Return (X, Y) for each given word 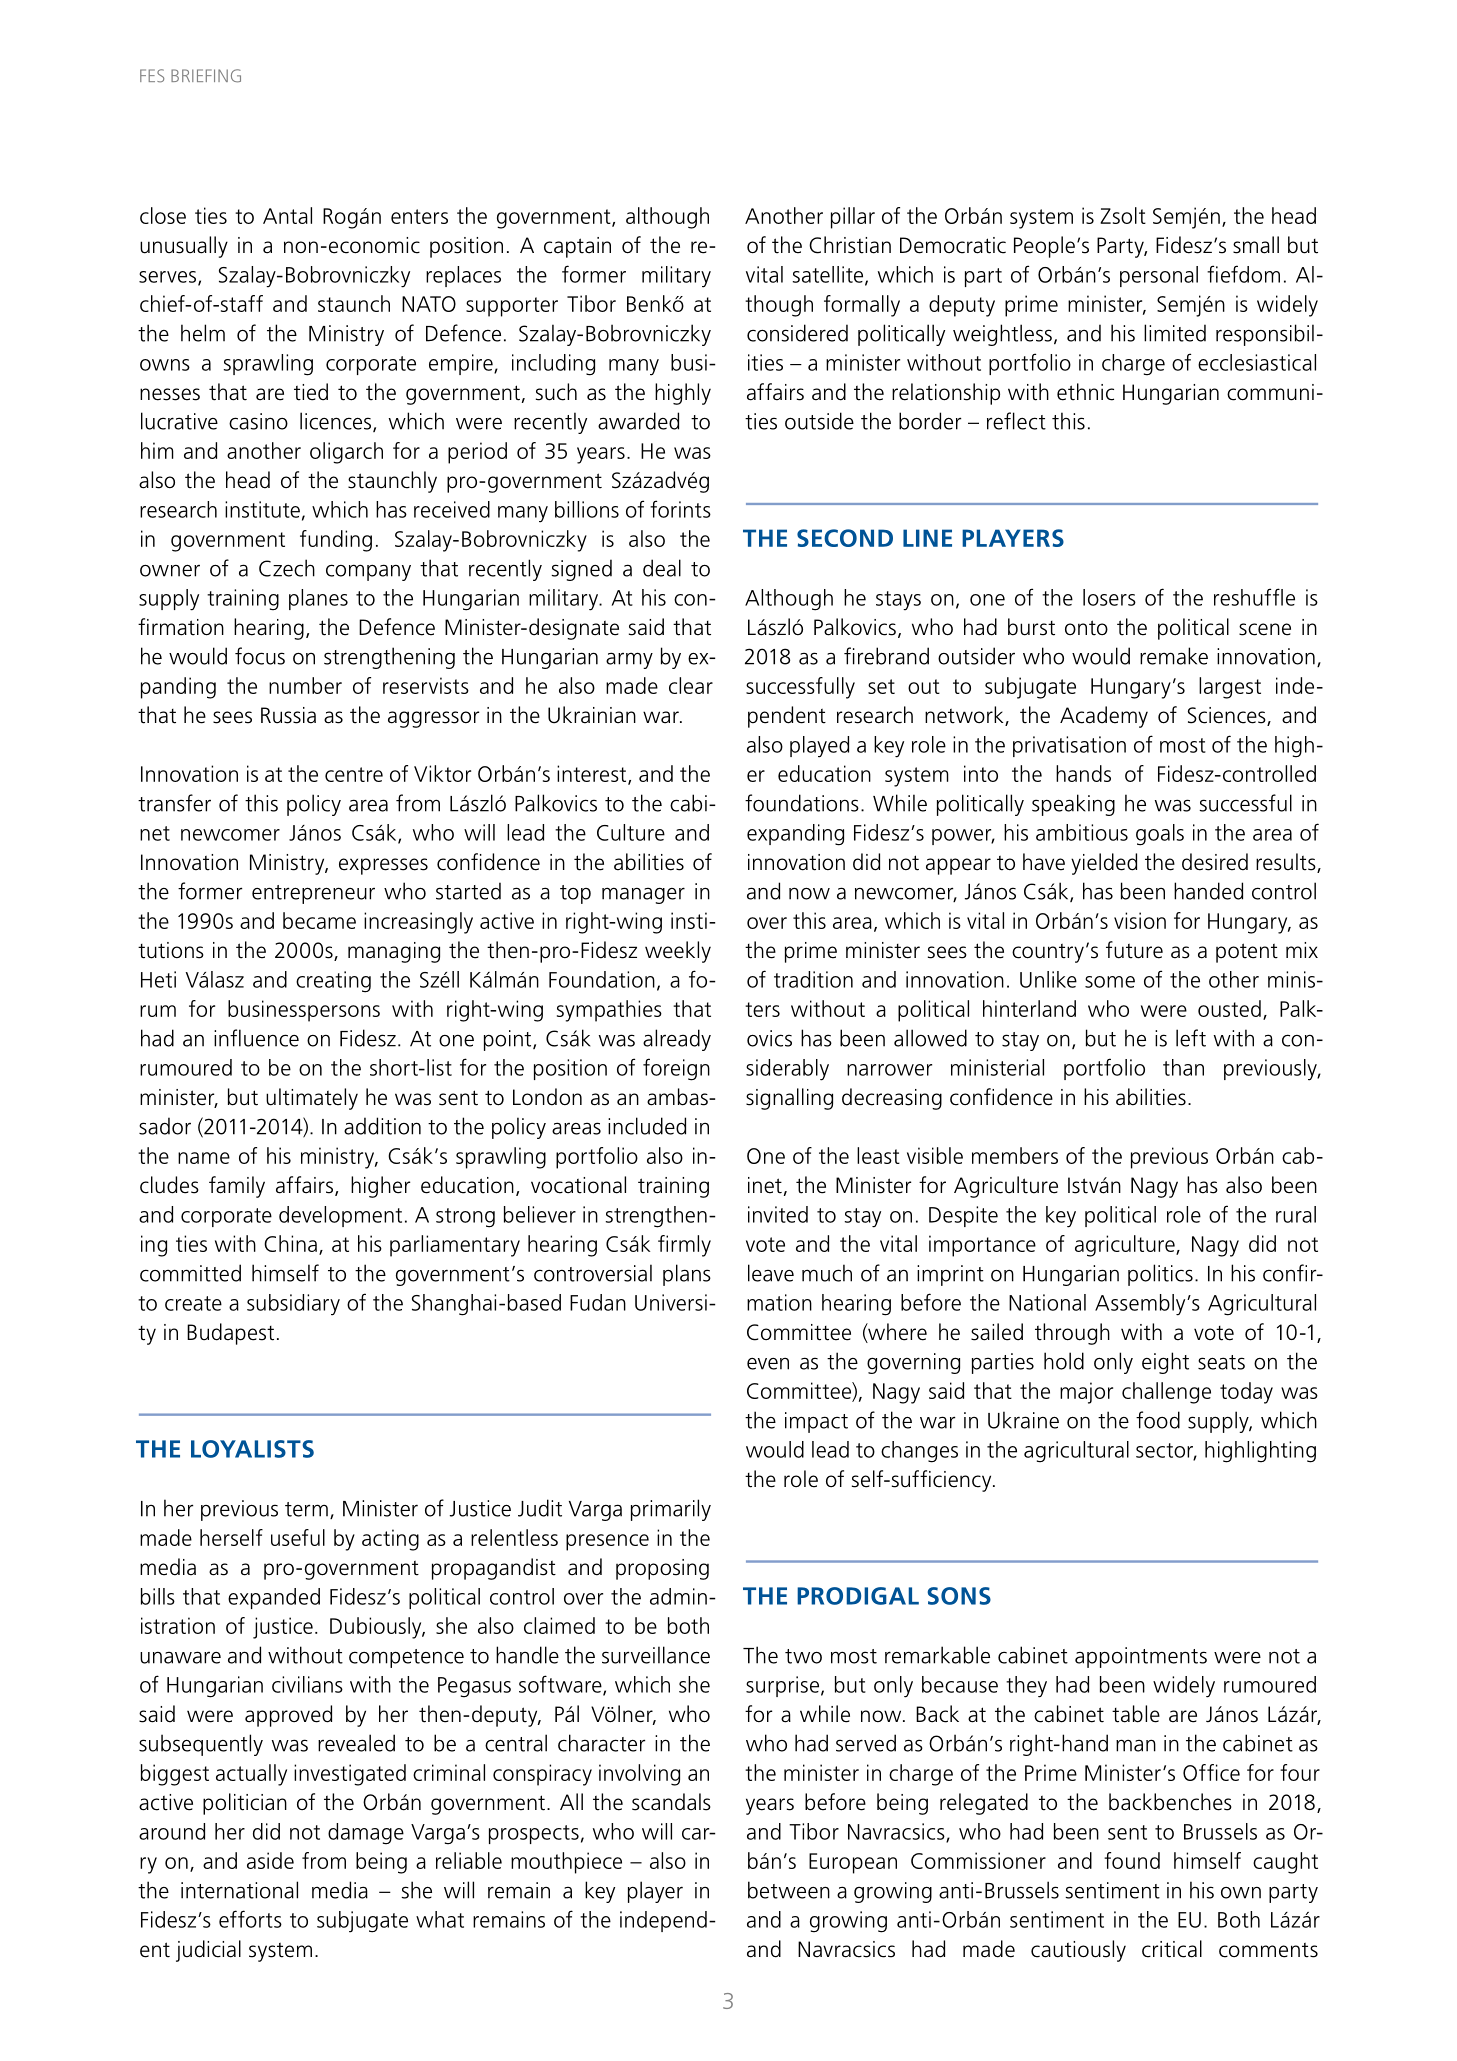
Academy (1104, 717)
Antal (287, 215)
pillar (853, 218)
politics (1160, 1275)
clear (691, 685)
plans (687, 1275)
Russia (288, 715)
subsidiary (293, 1305)
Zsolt (1123, 215)
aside (270, 1860)
